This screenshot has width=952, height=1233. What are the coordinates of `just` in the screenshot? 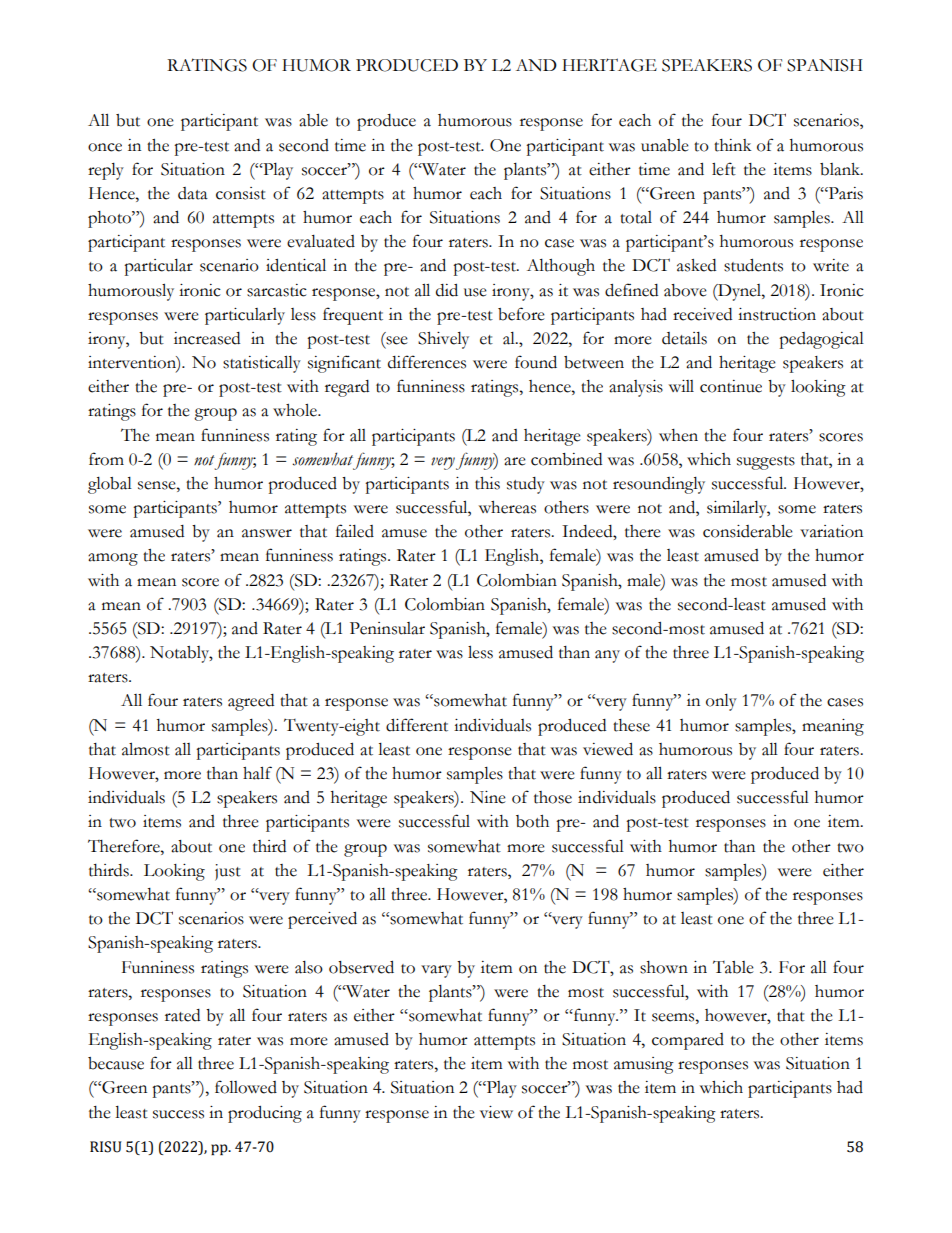 It's located at (228, 872).
